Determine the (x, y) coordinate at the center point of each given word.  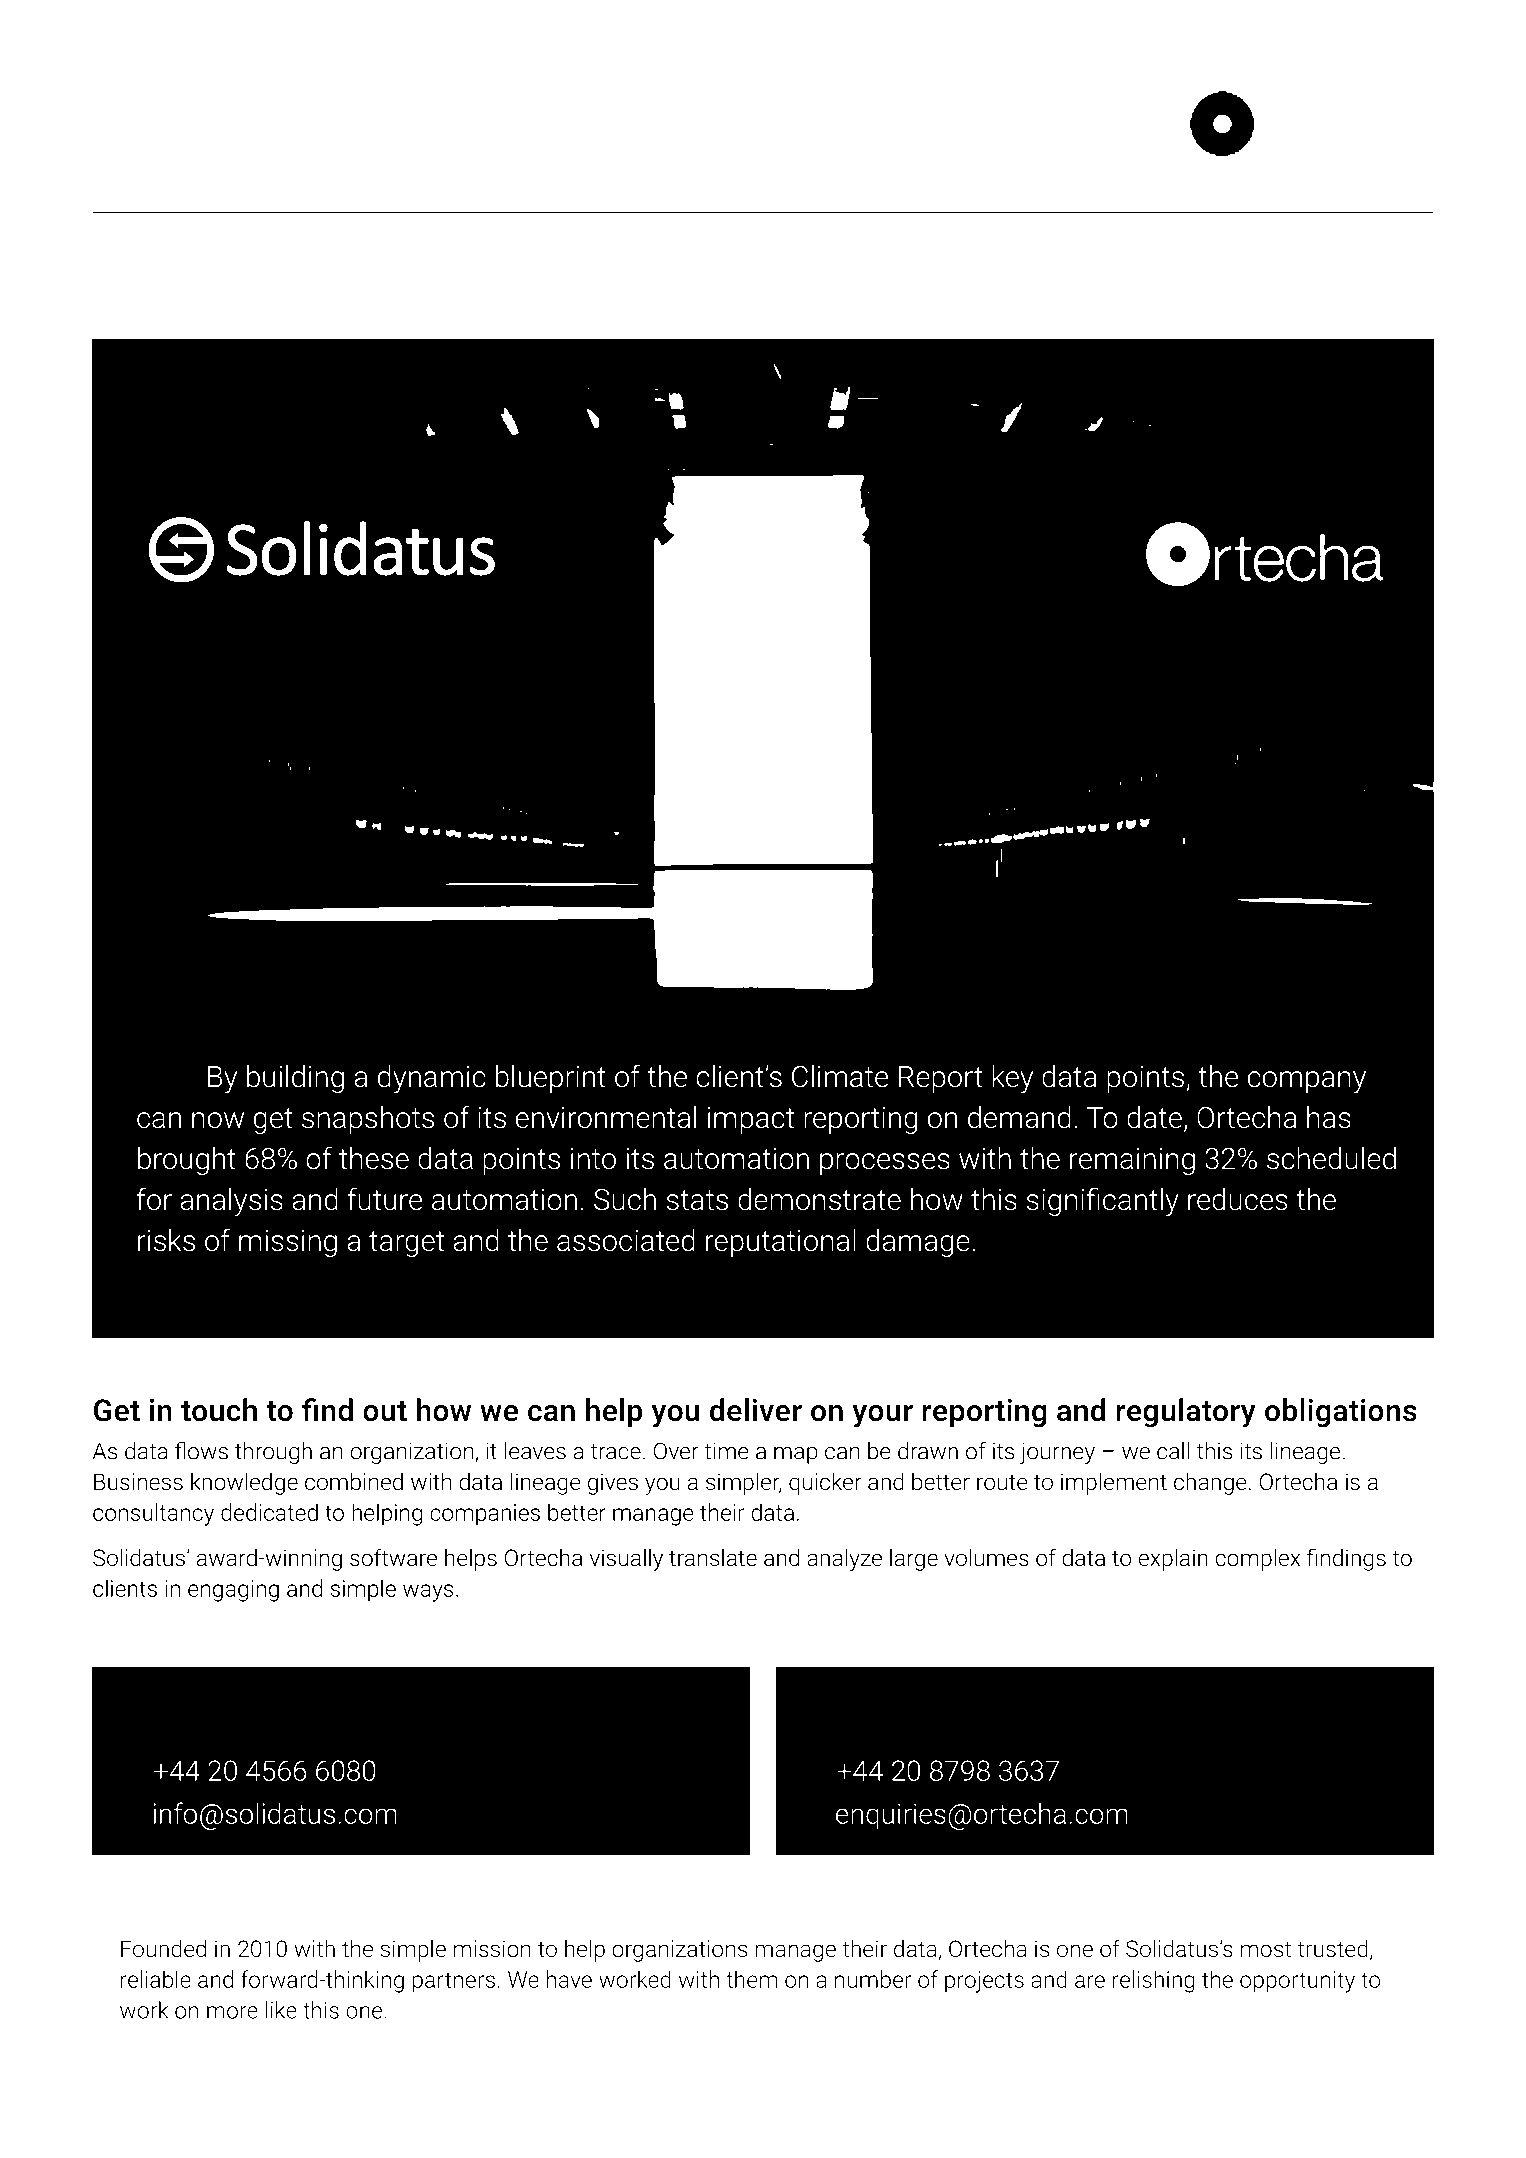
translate (713, 1557)
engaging (233, 1591)
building (295, 1079)
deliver (756, 1410)
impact (751, 1120)
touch (219, 1410)
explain (1173, 1559)
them (751, 1979)
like (281, 2010)
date (1154, 1117)
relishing (1154, 1981)
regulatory (1186, 1413)
